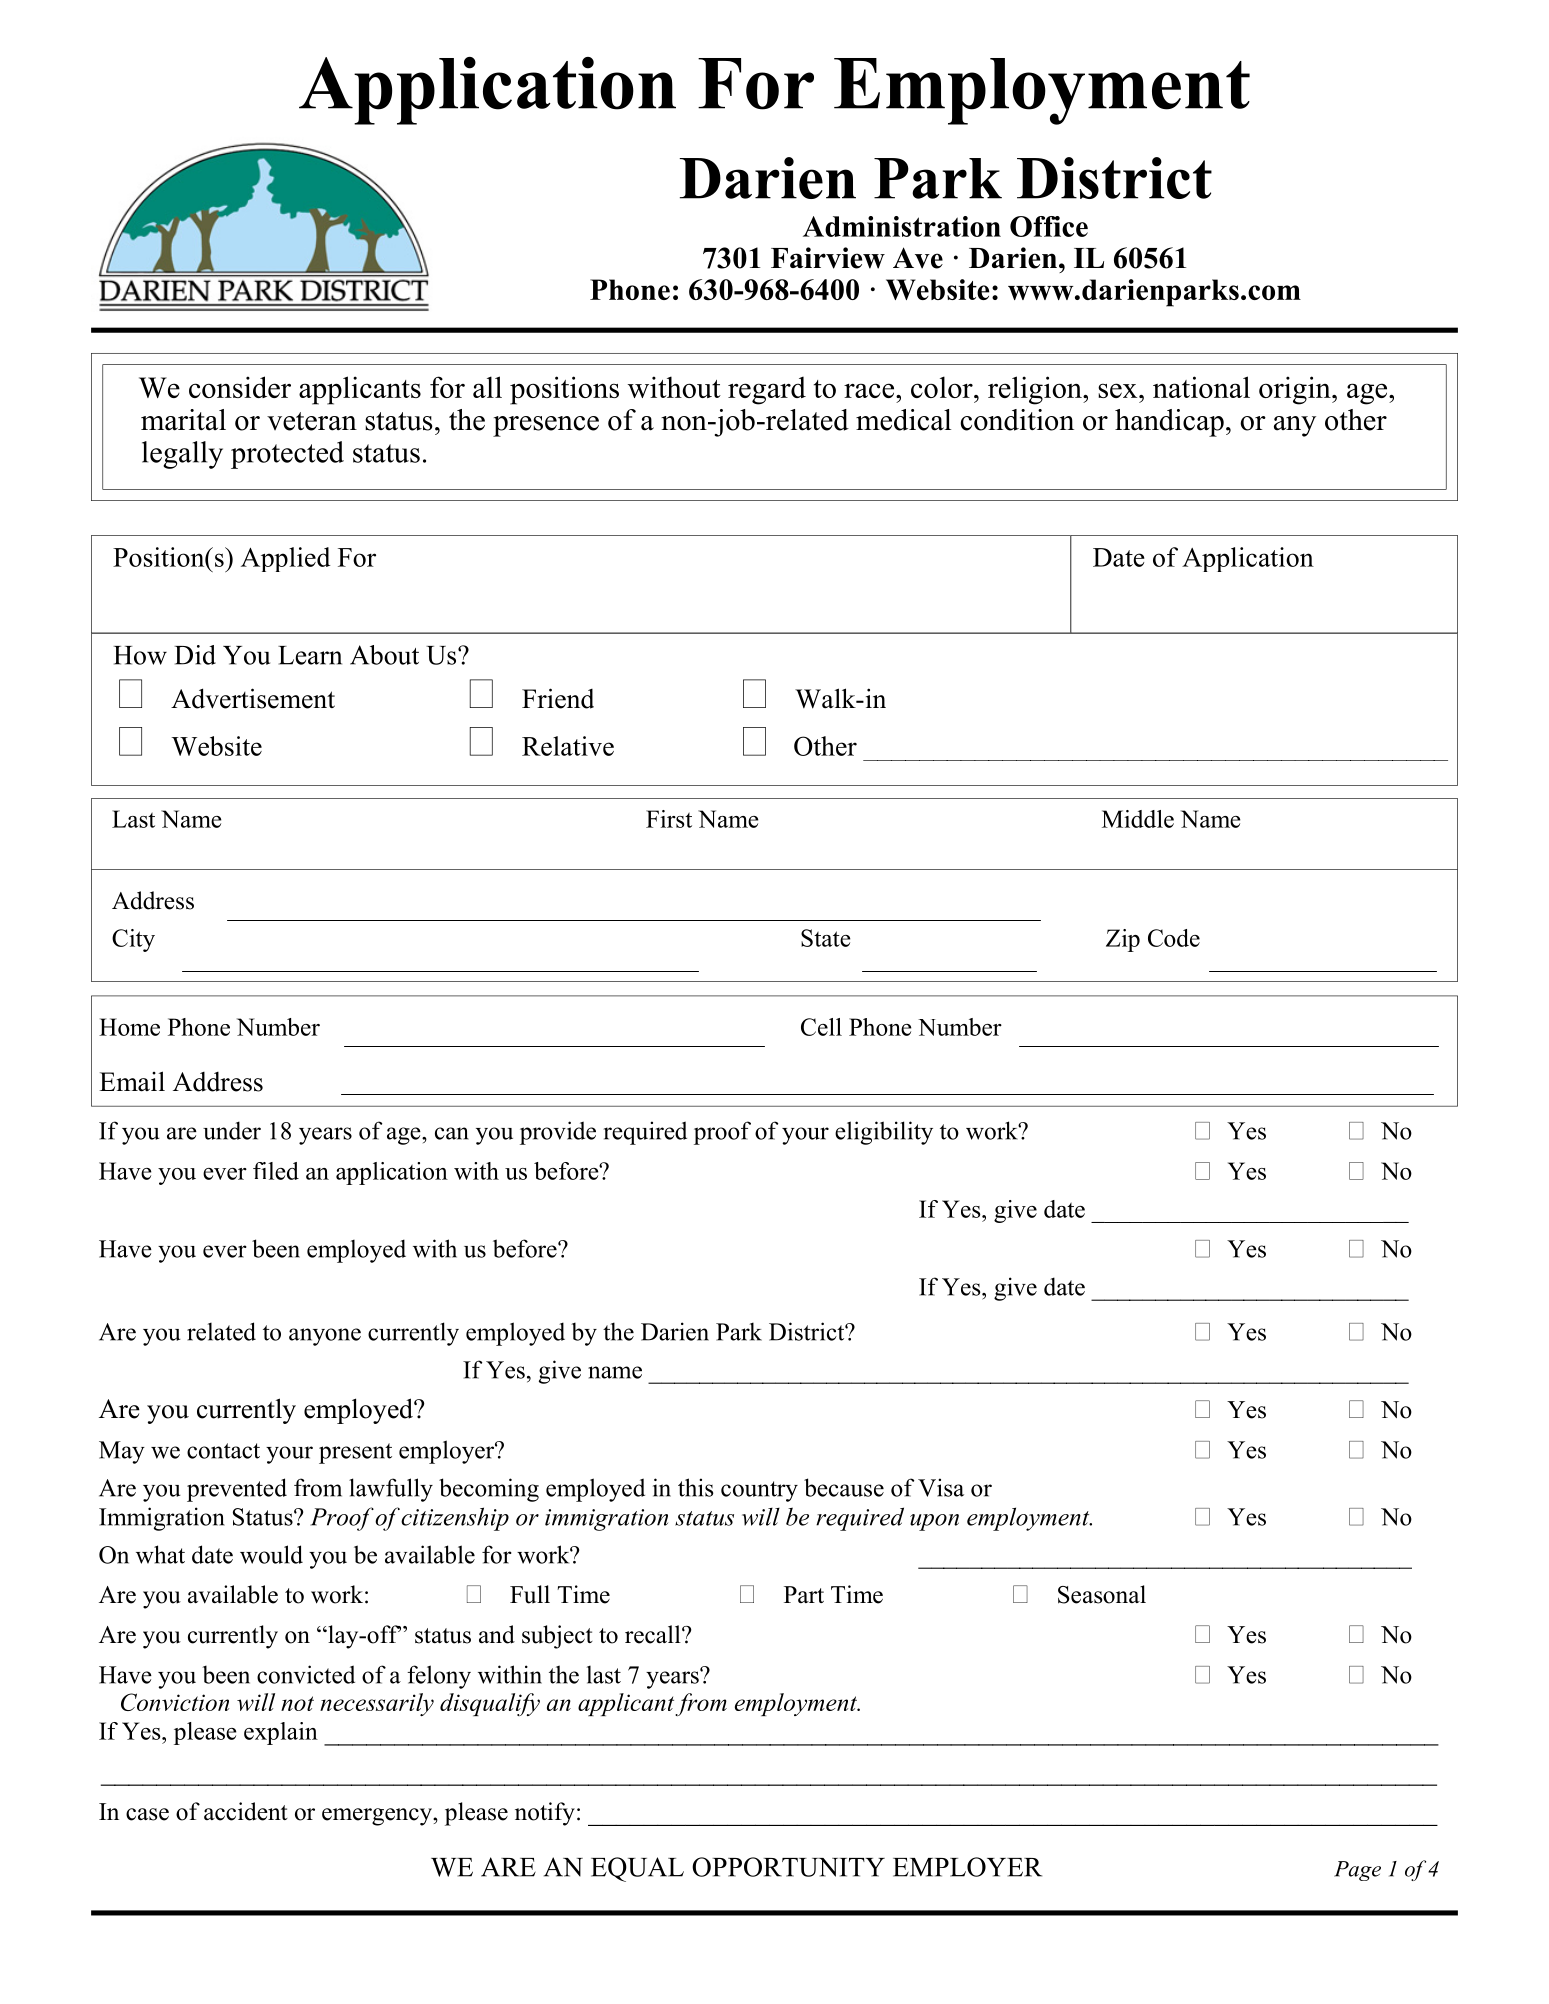  What do you see at coordinates (759, 1491) in the screenshot?
I see `country` at bounding box center [759, 1491].
